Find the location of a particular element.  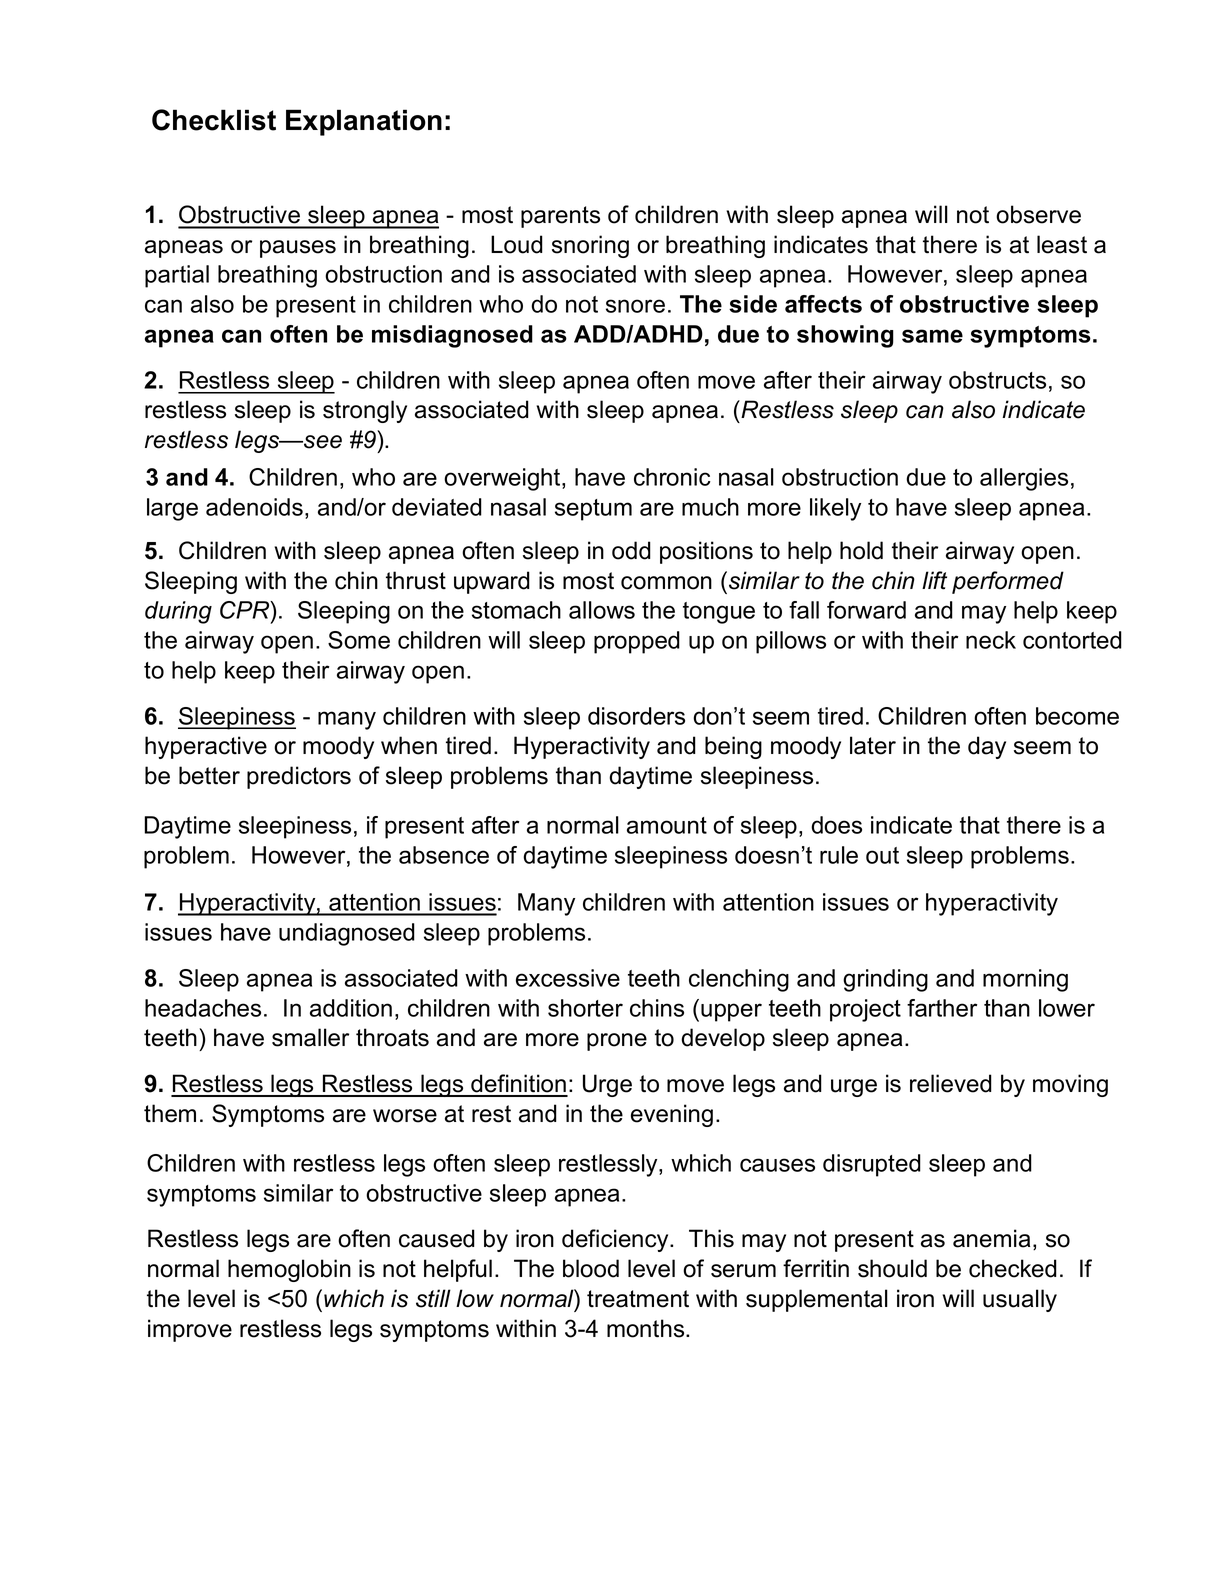

Checklist is located at coordinates (214, 120).
